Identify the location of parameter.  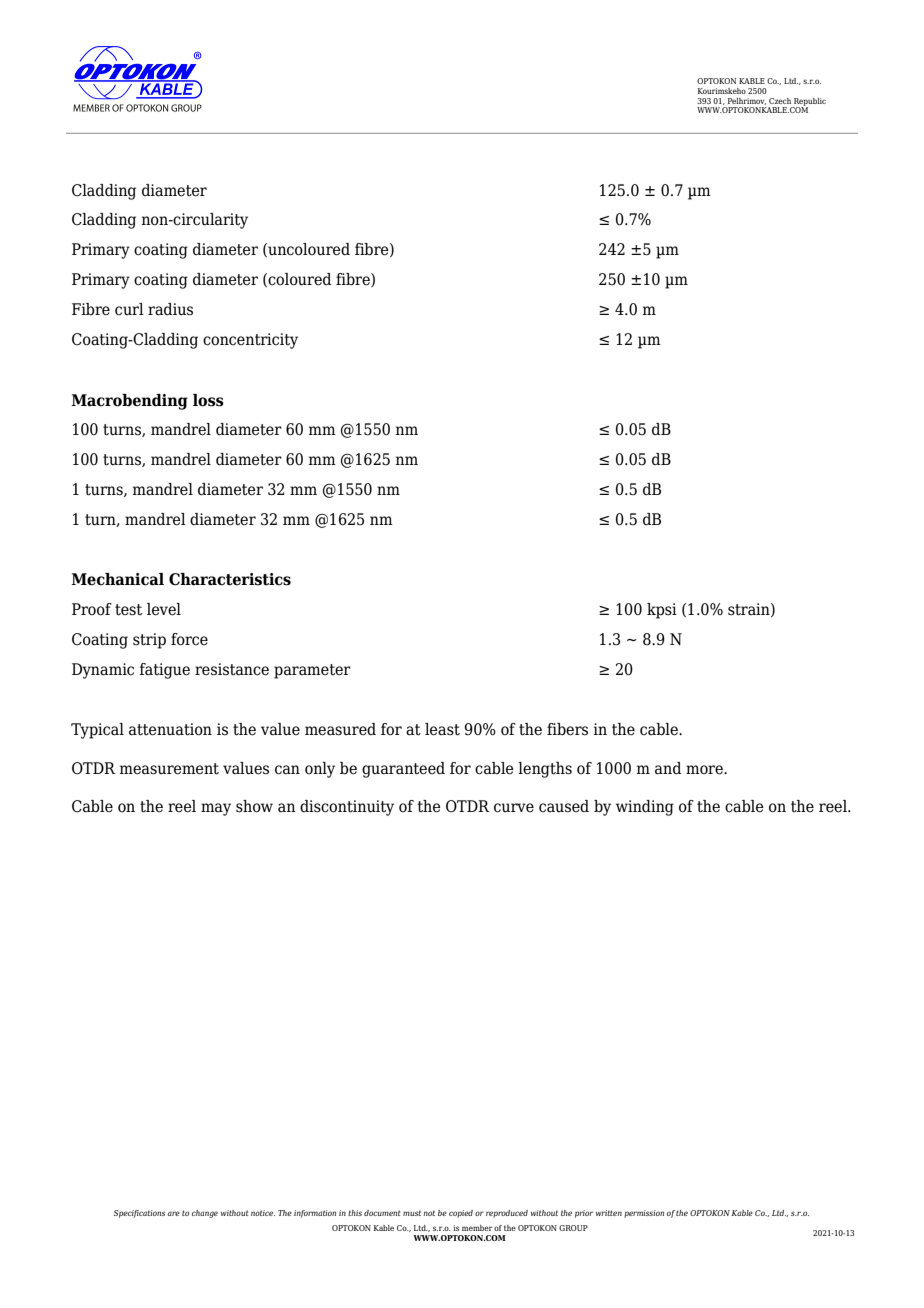
(312, 671).
